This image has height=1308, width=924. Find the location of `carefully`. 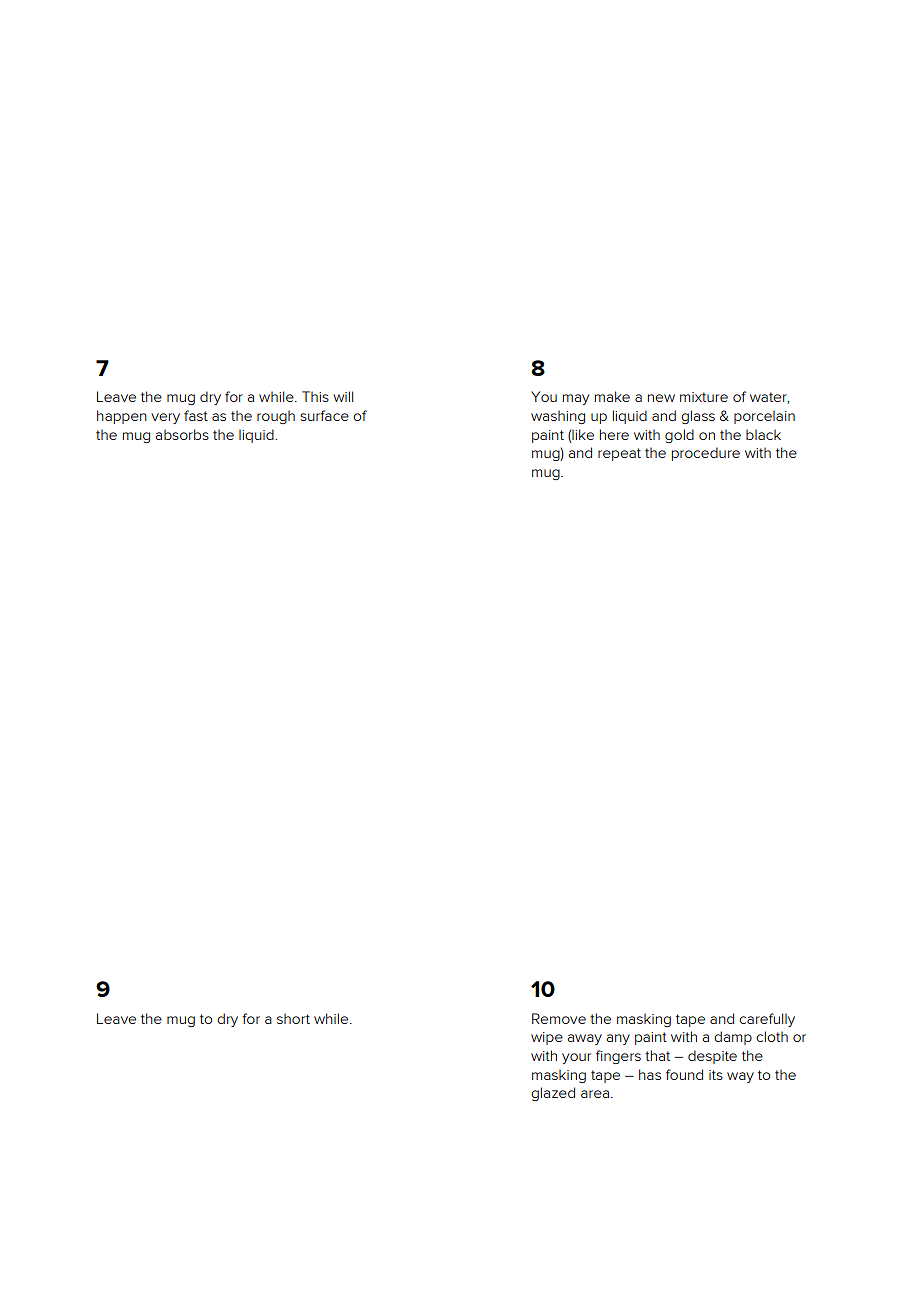

carefully is located at coordinates (767, 1020).
